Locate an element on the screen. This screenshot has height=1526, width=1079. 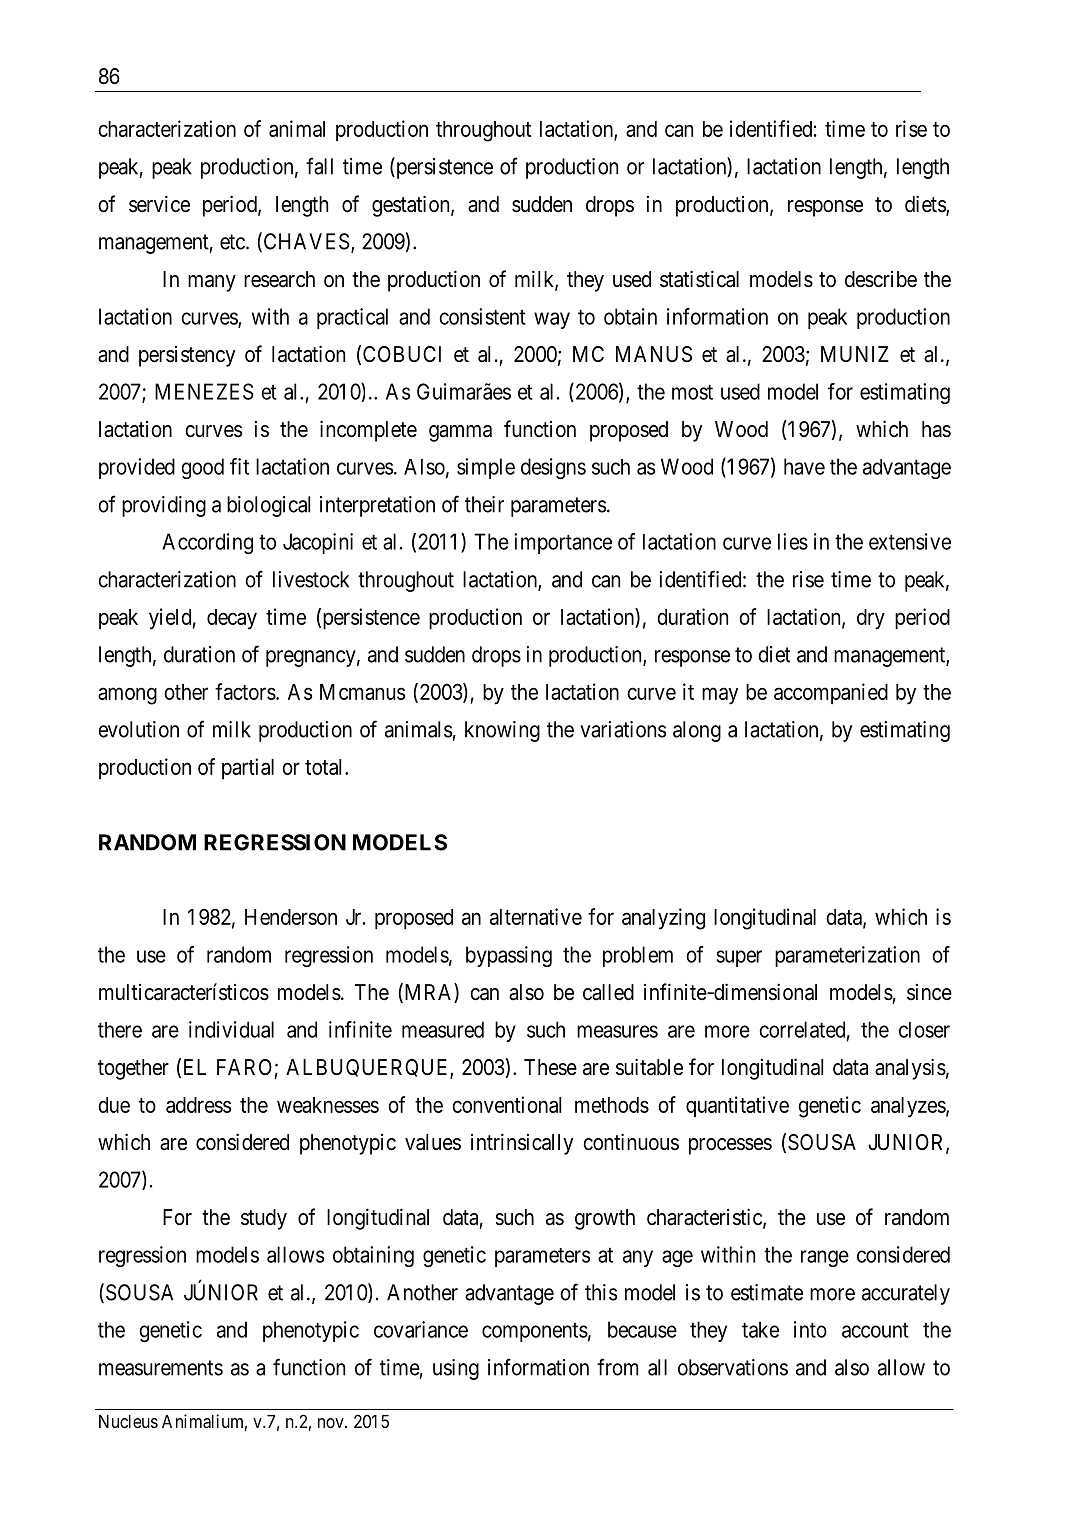
components is located at coordinates (535, 1332).
